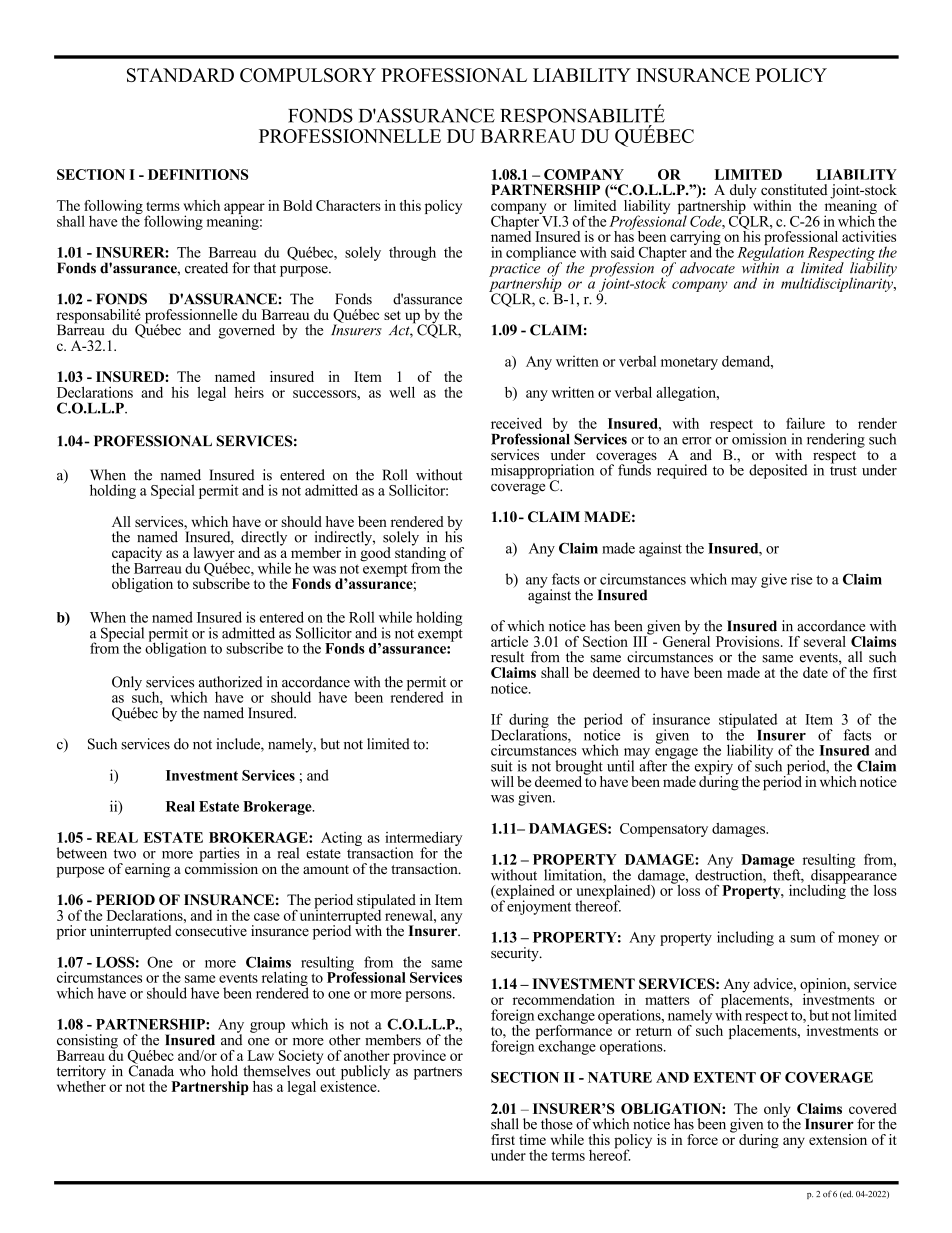  What do you see at coordinates (532, 1139) in the page?
I see `time` at bounding box center [532, 1139].
